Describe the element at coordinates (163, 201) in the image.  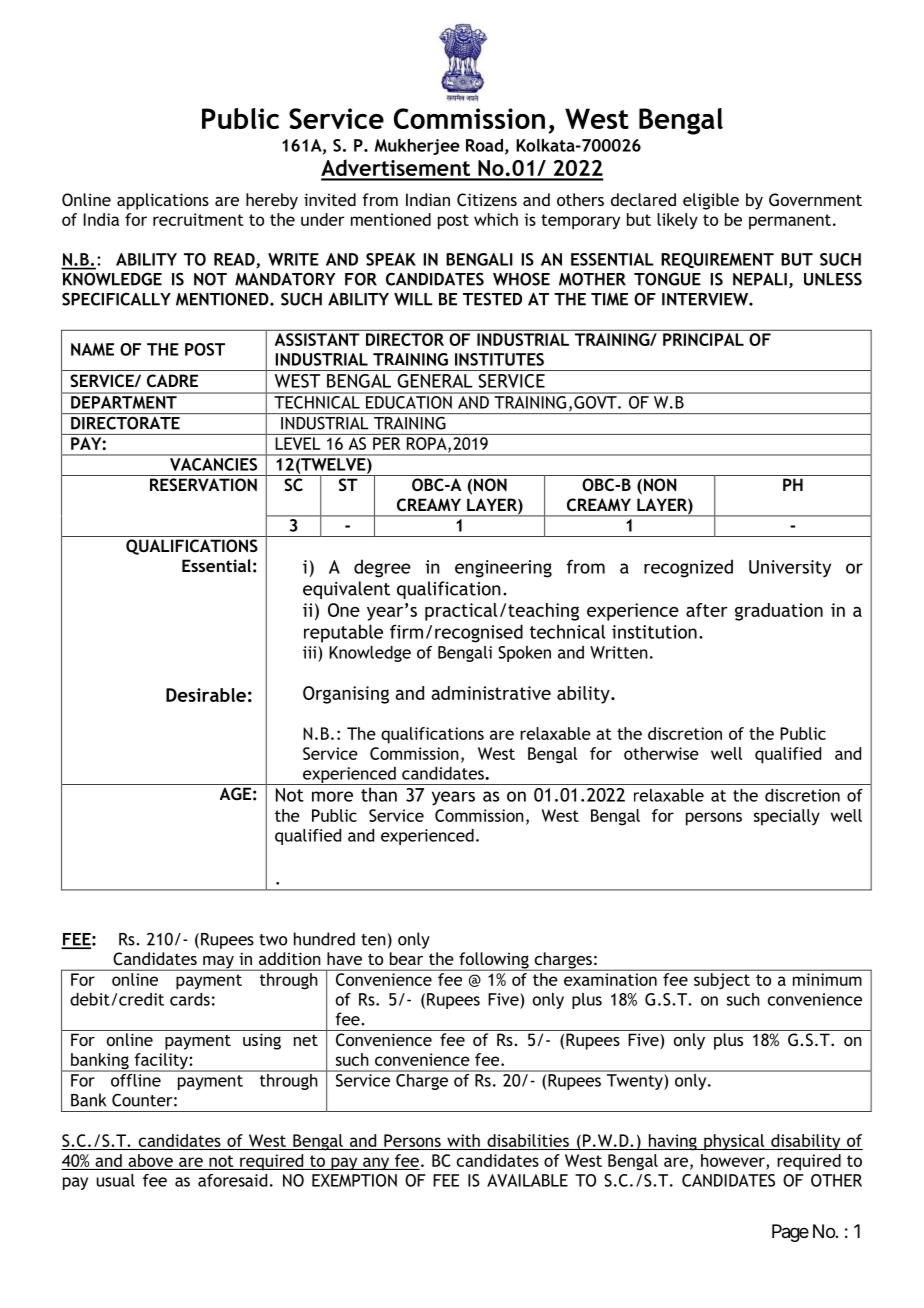
I see `applications` at that location.
